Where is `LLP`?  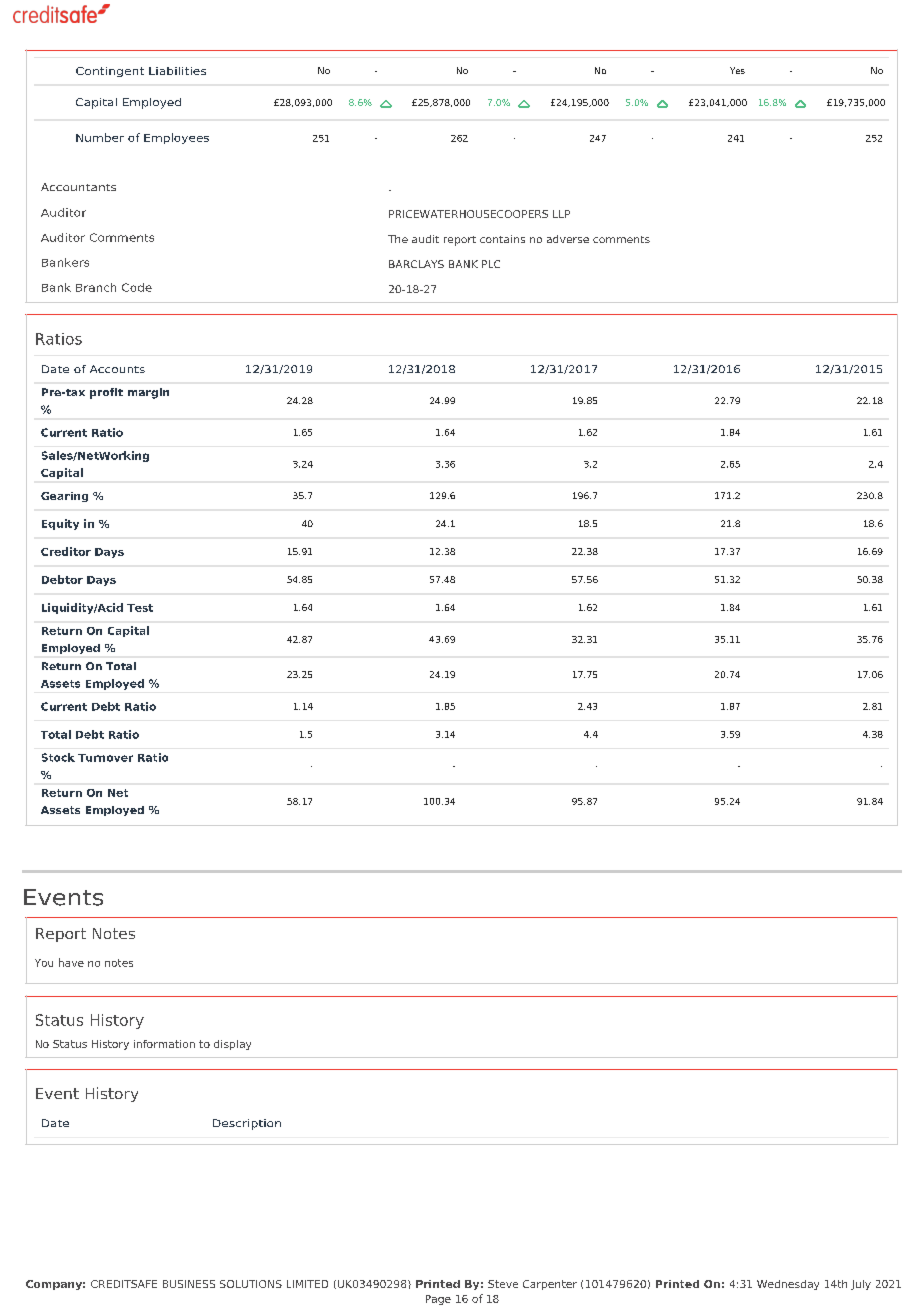 LLP is located at coordinates (561, 214).
